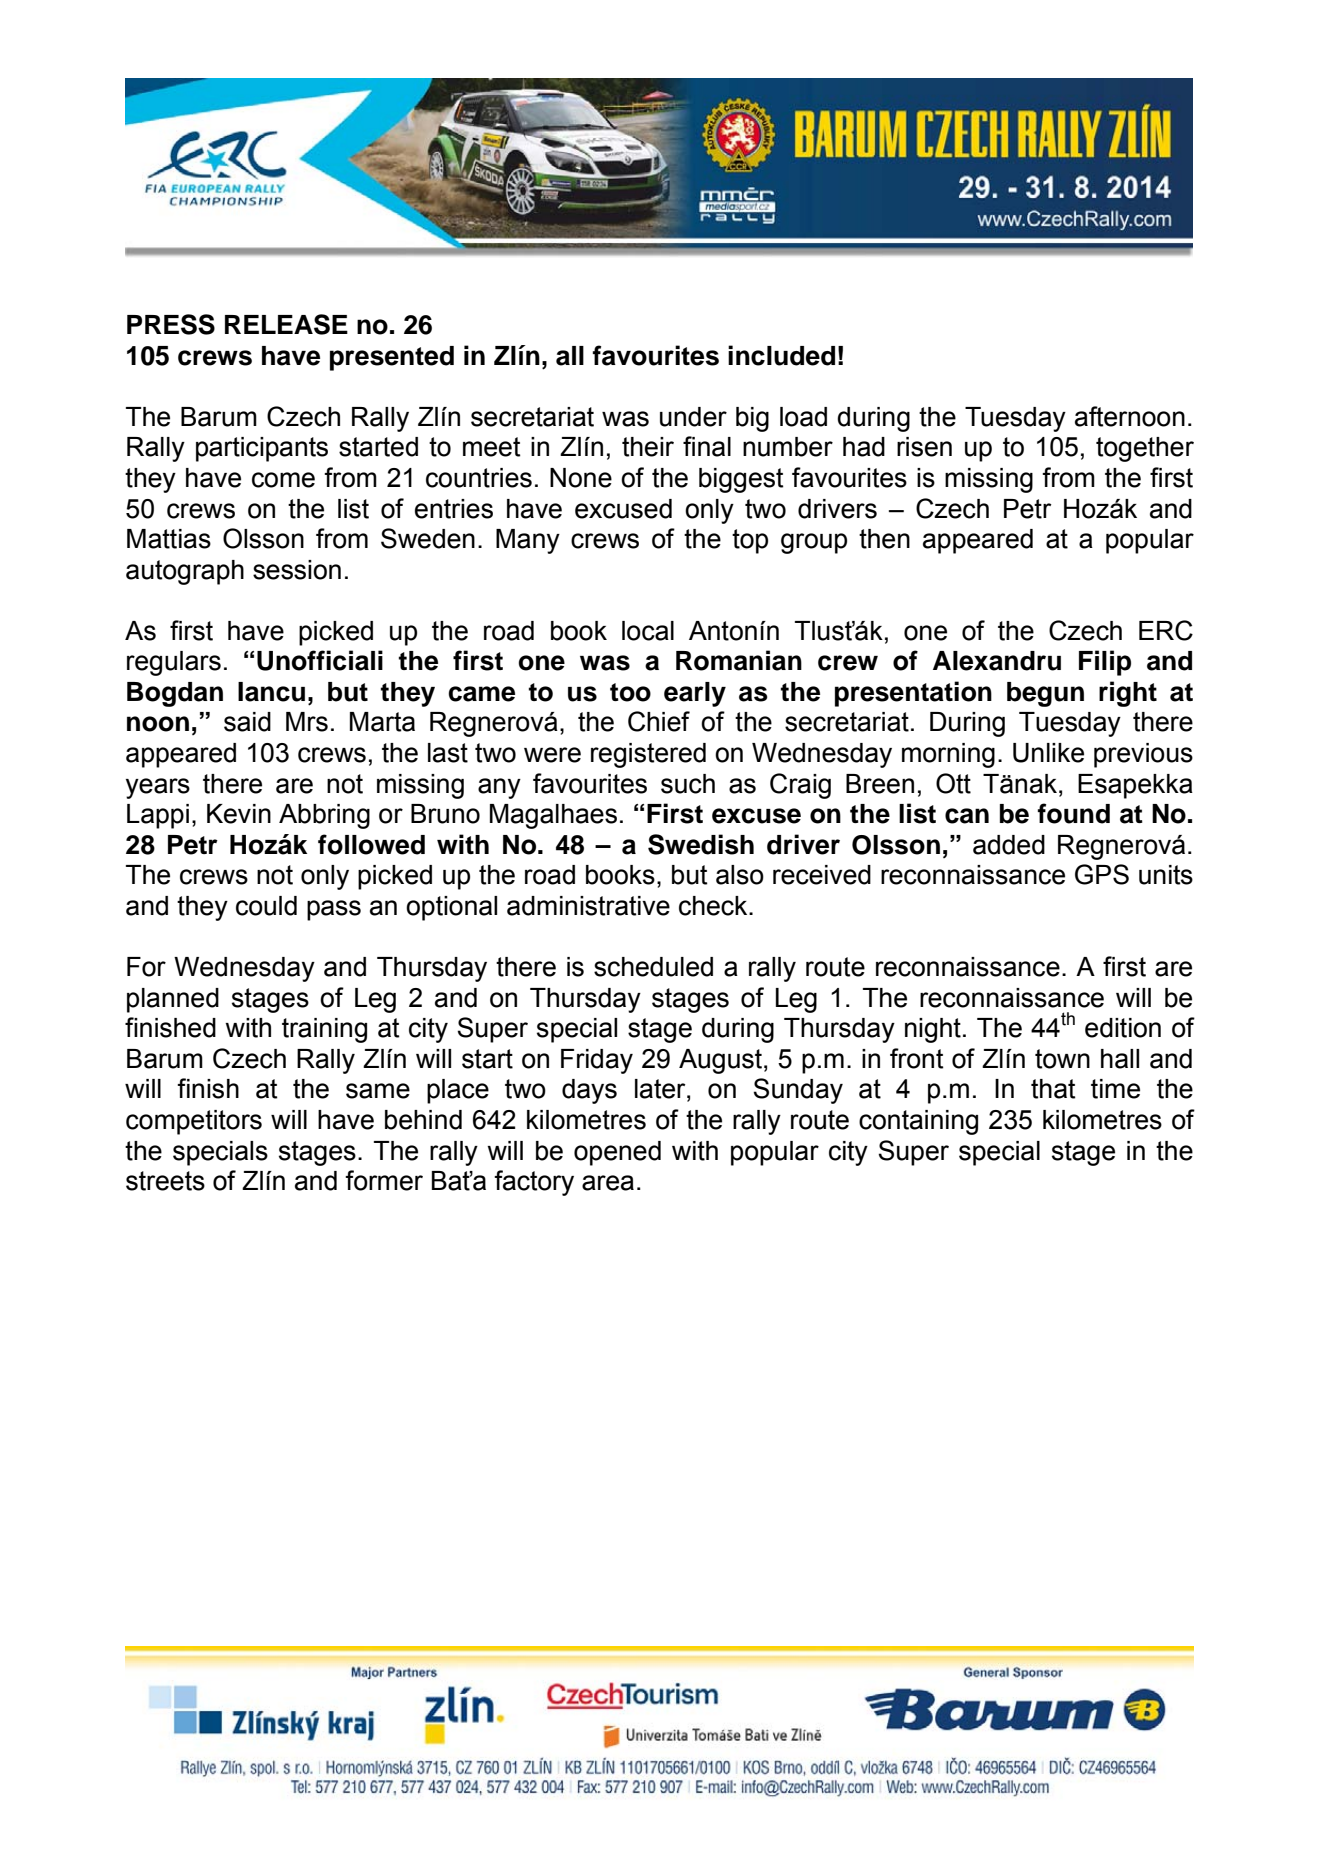 The image size is (1319, 1866). I want to click on included, so click(781, 355).
